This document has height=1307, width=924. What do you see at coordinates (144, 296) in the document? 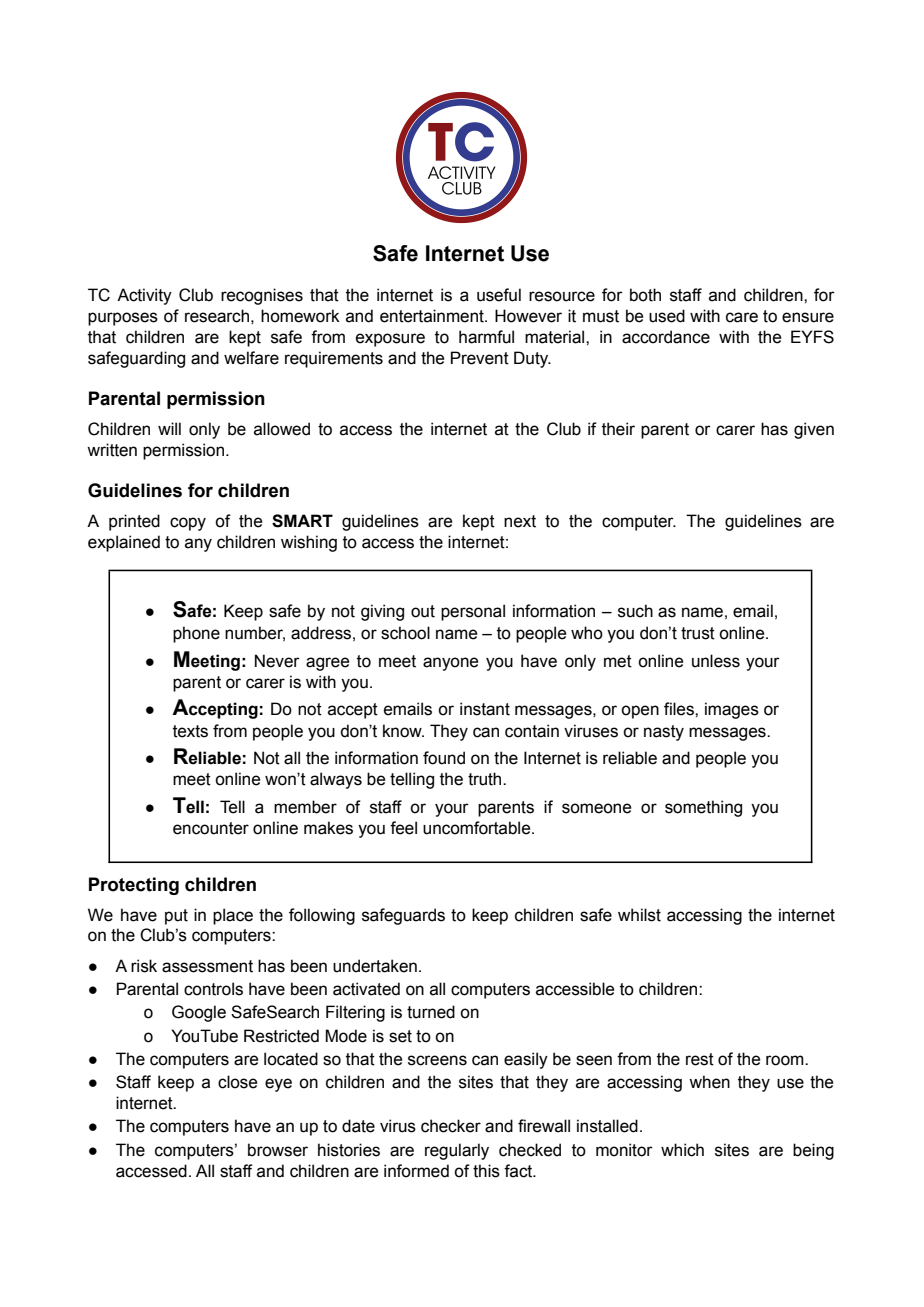
I see `Activity` at bounding box center [144, 296].
